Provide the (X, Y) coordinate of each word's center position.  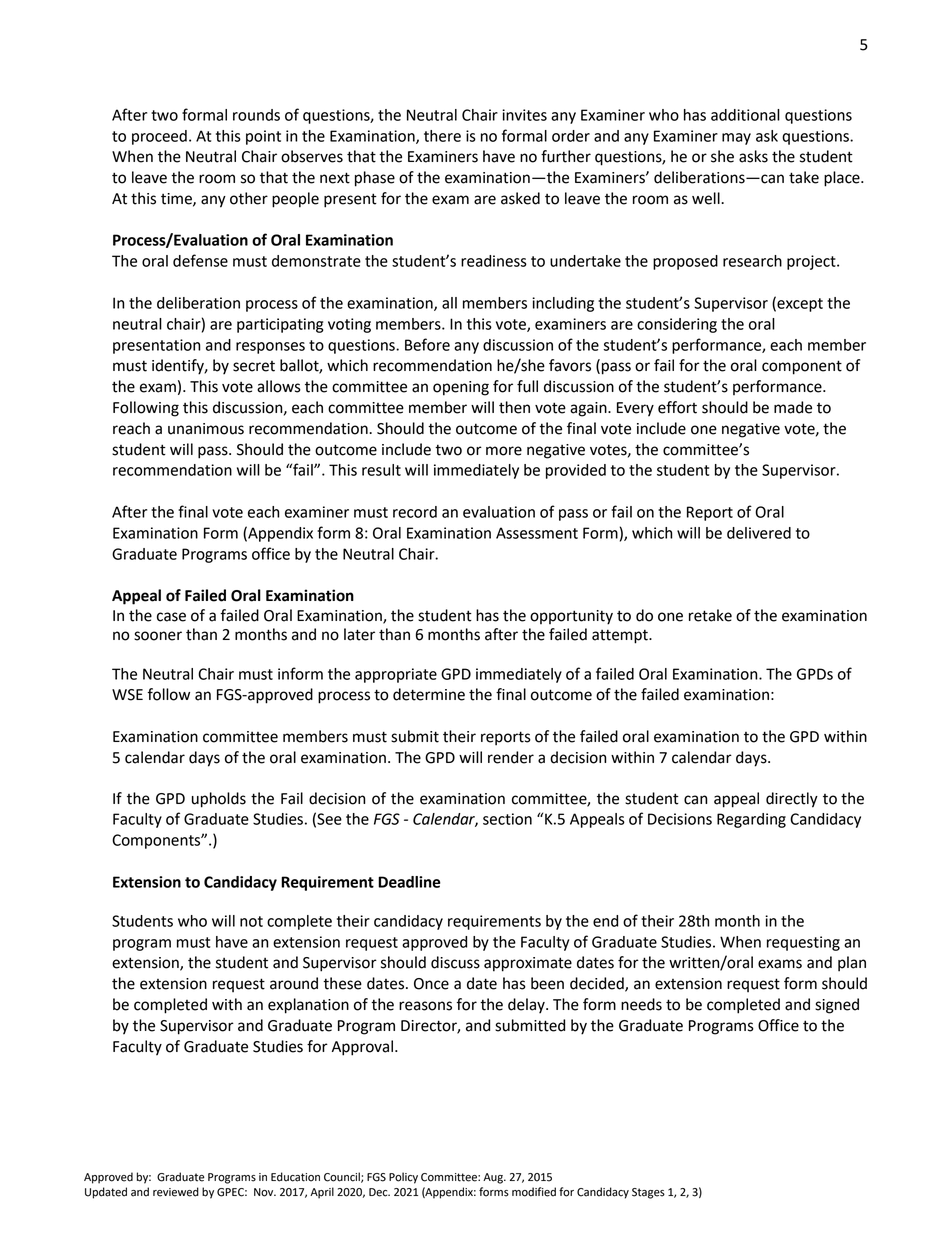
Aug (494, 1178)
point (263, 137)
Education (295, 1177)
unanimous (206, 429)
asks (753, 156)
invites (524, 115)
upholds (219, 800)
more (504, 451)
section (507, 819)
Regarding (751, 820)
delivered (759, 533)
